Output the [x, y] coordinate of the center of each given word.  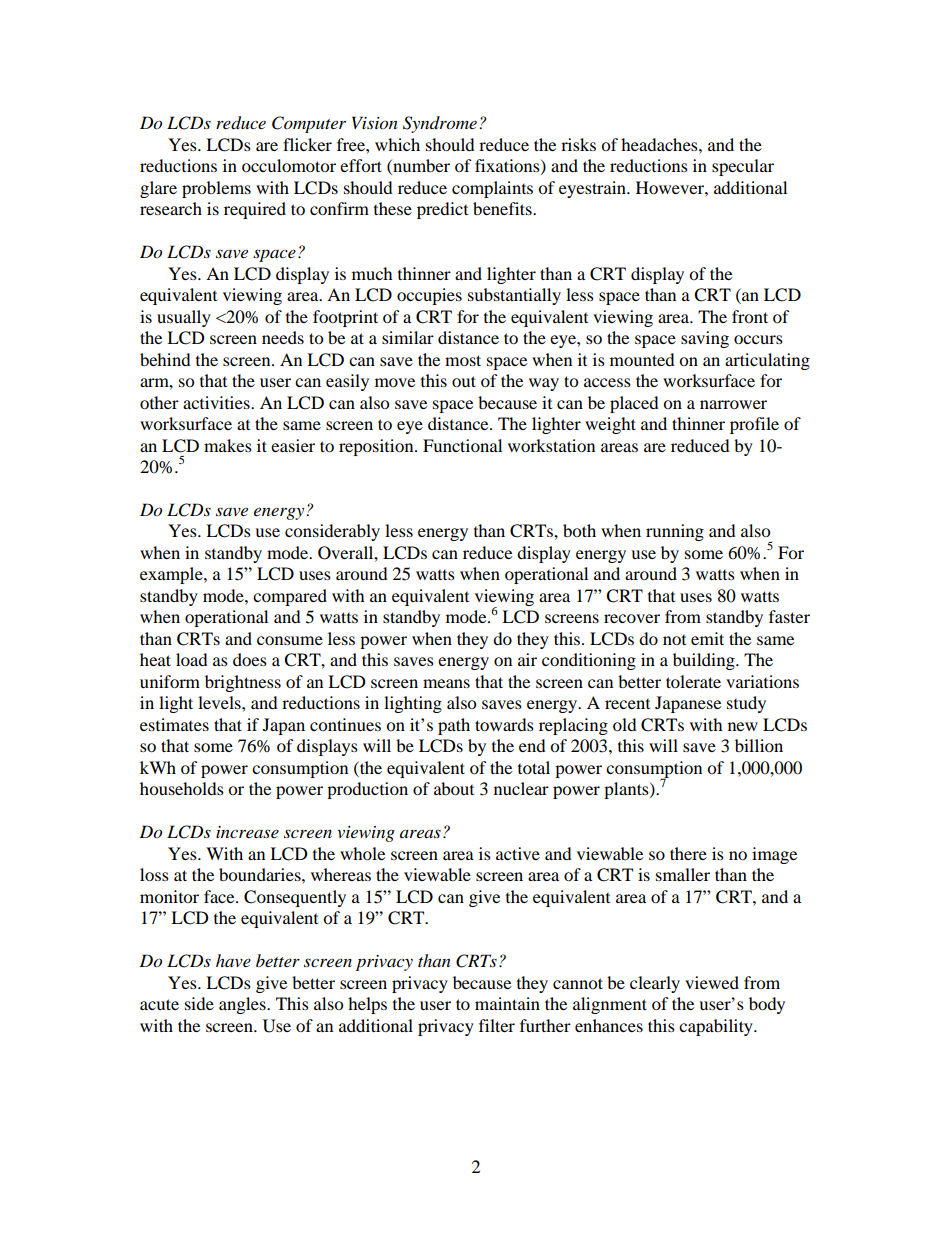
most [463, 360]
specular [743, 167]
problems [216, 189]
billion [759, 745]
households [182, 788]
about [454, 788]
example [172, 575]
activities [217, 402]
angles [243, 1005]
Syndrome [440, 124]
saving [705, 339]
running [675, 532]
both [579, 530]
